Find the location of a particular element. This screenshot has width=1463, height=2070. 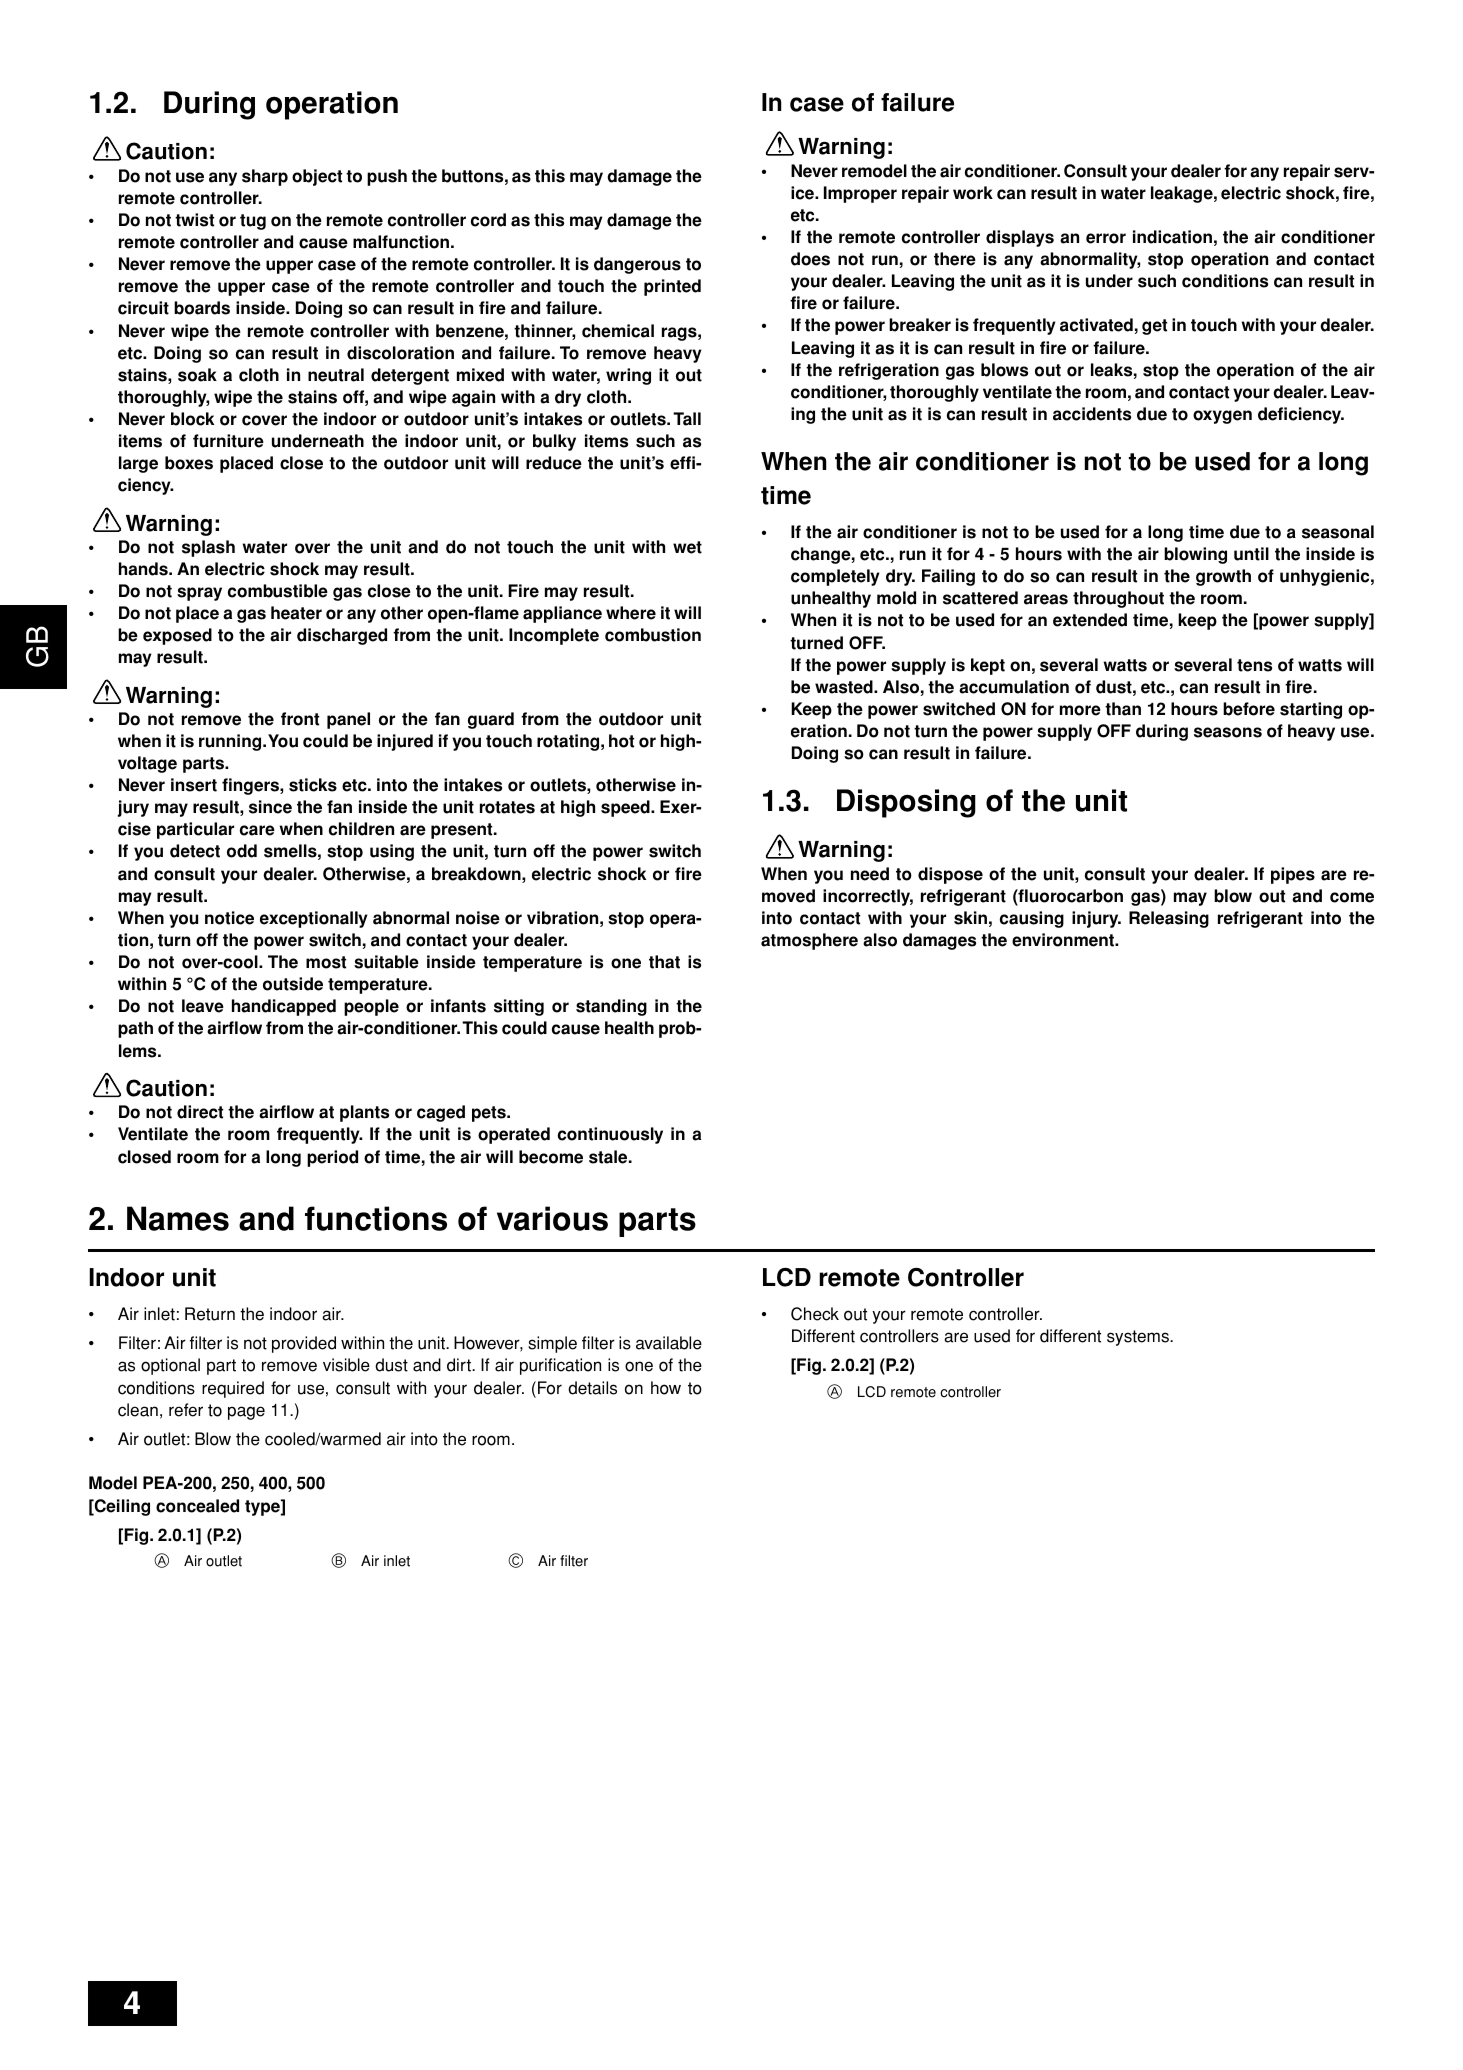

systems is located at coordinates (1139, 1338).
